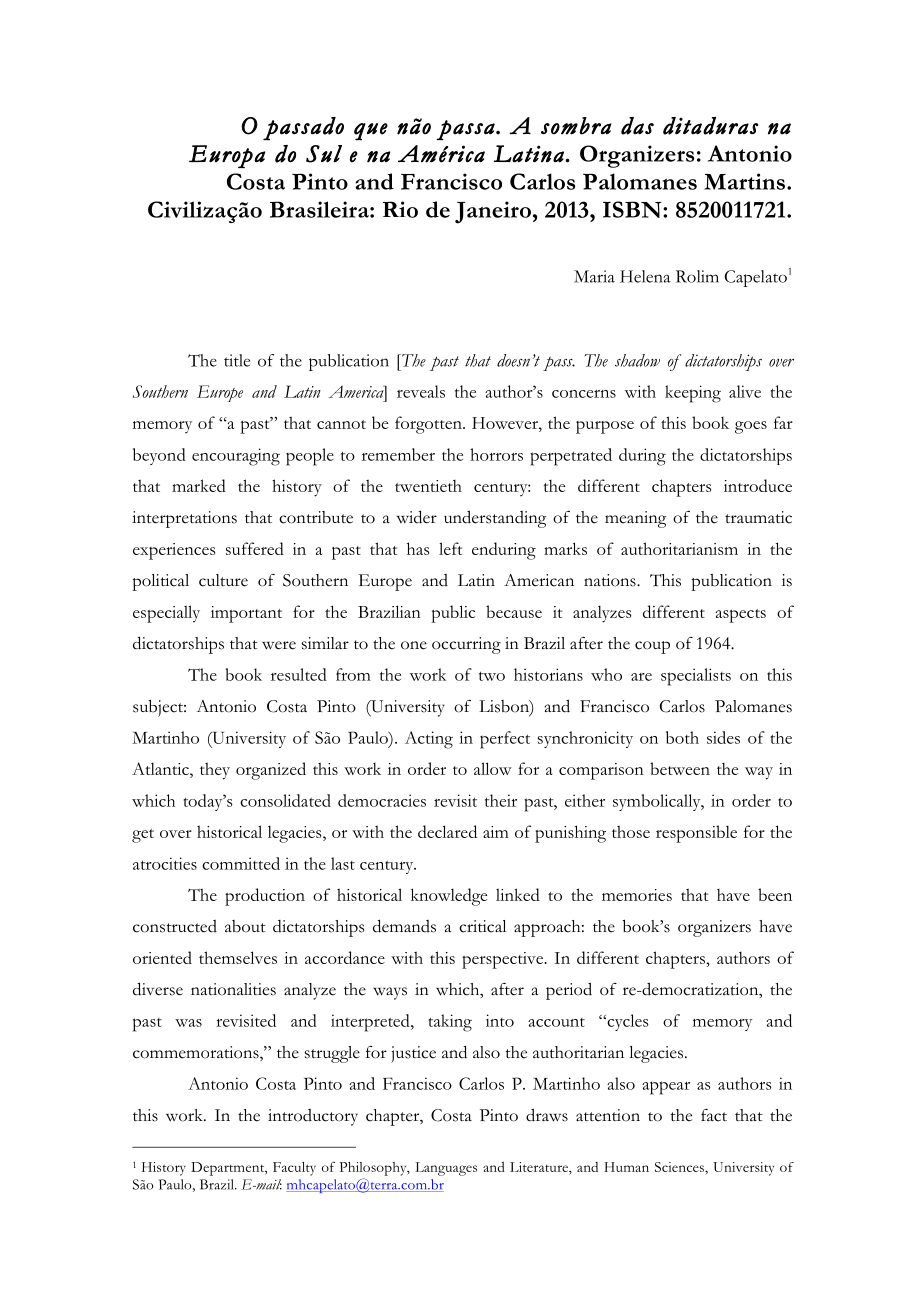  What do you see at coordinates (493, 212) in the screenshot?
I see `Janeiro` at bounding box center [493, 212].
